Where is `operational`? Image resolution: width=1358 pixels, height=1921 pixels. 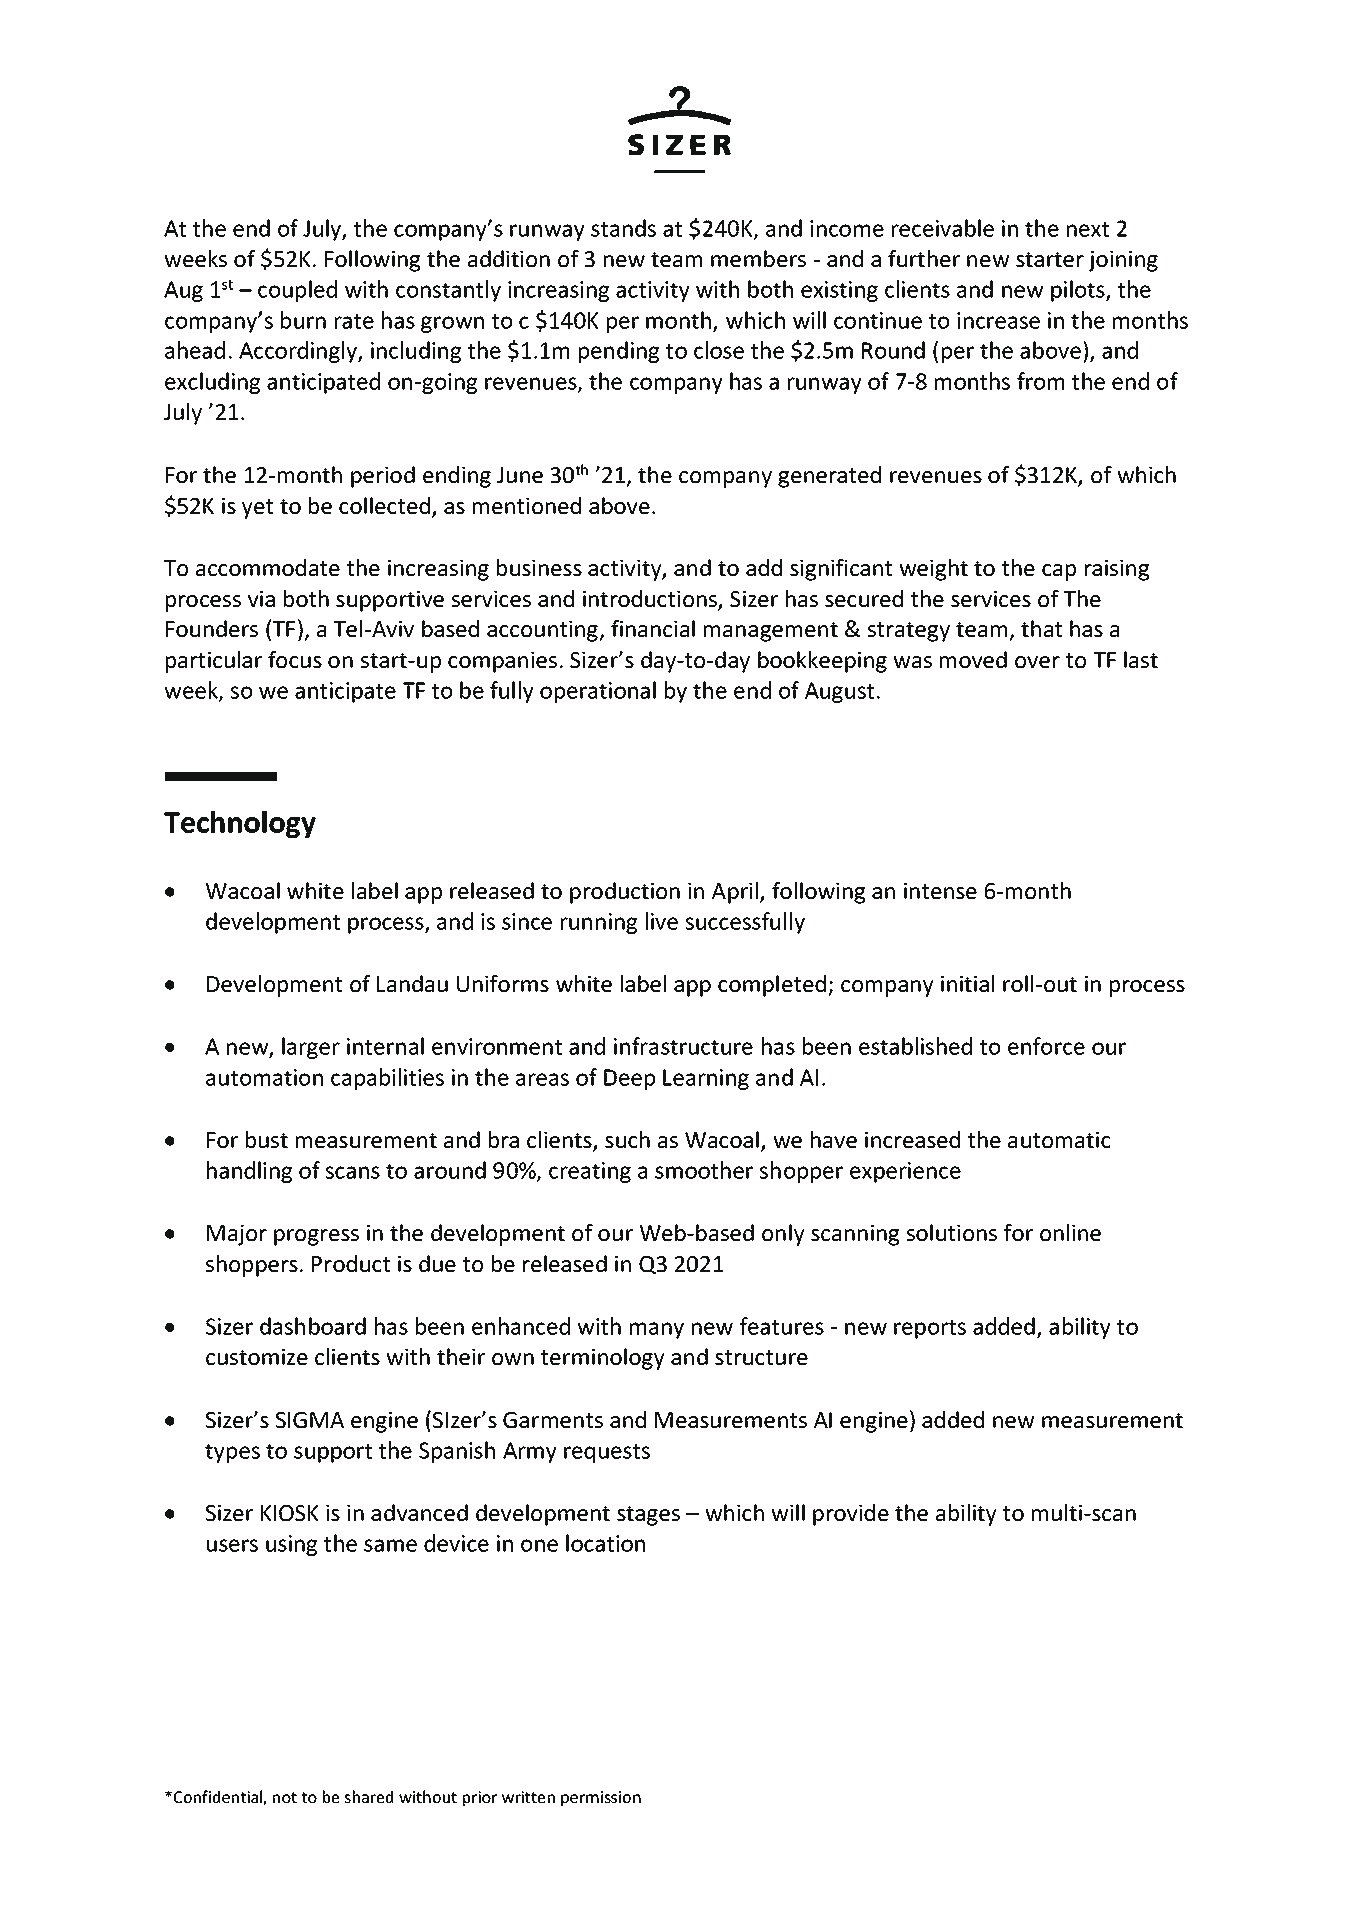
operational is located at coordinates (598, 692).
